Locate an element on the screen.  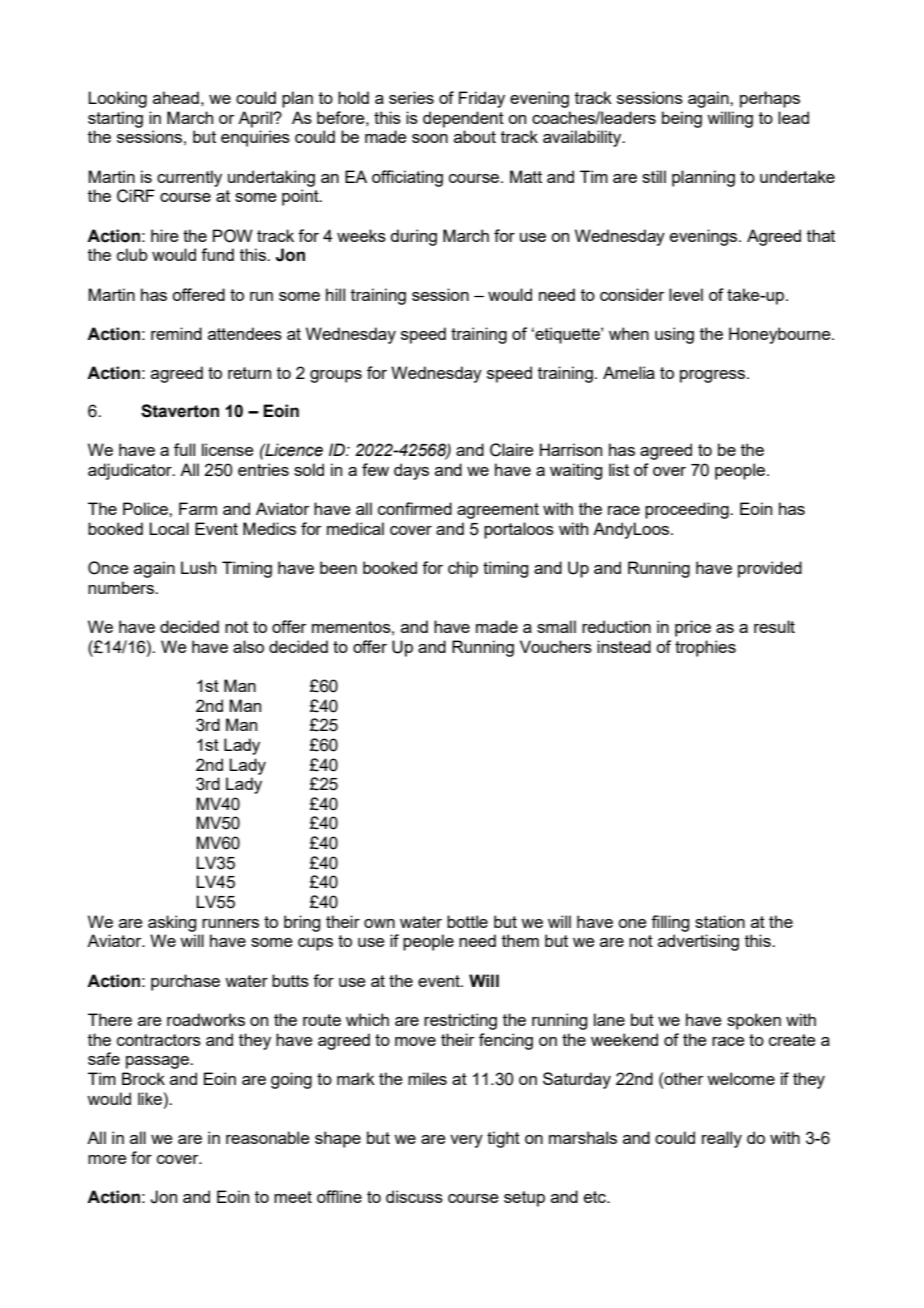
perhaps is located at coordinates (770, 99).
